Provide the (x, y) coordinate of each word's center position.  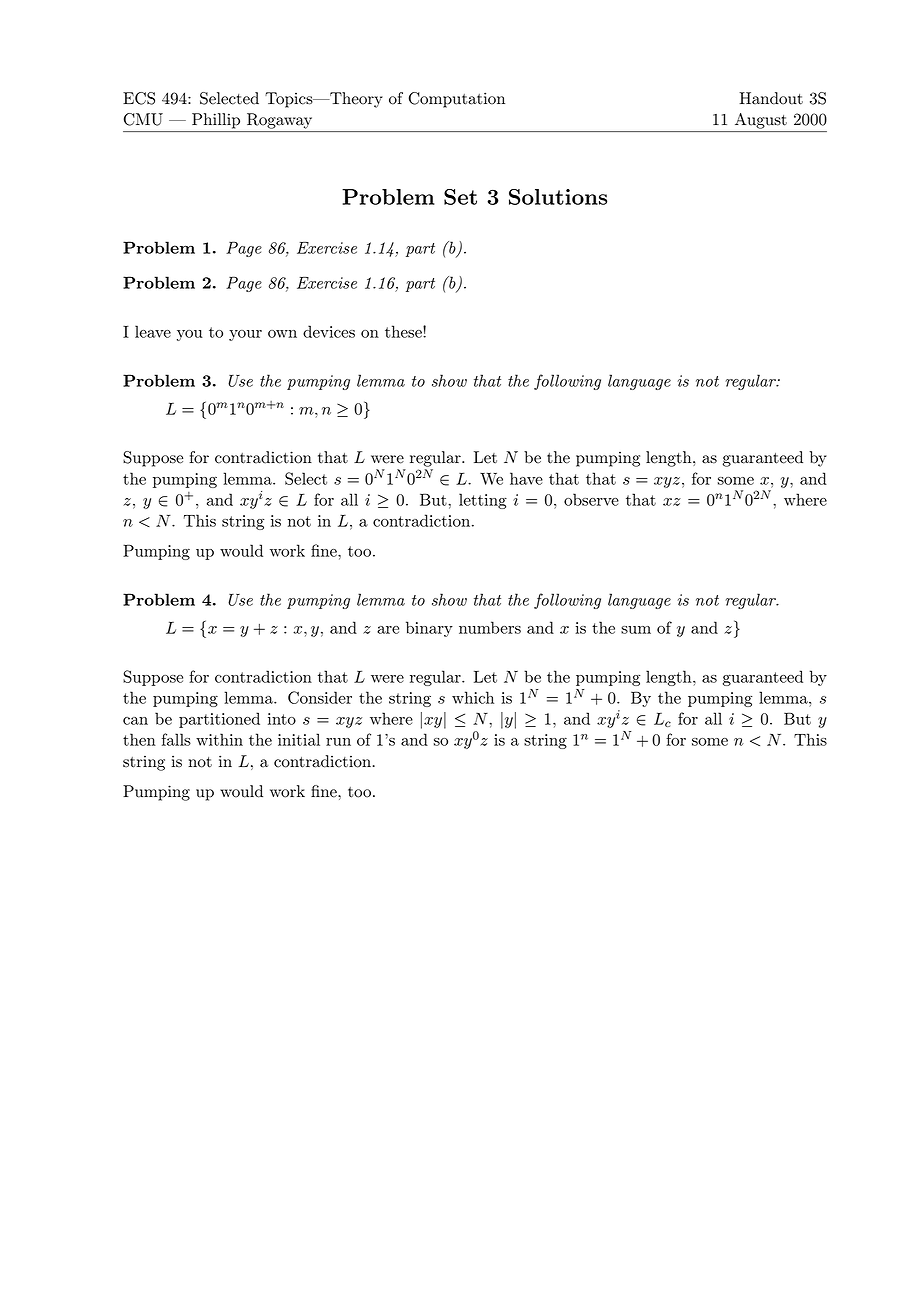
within (219, 739)
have (526, 478)
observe (591, 499)
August (761, 121)
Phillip (216, 121)
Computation (457, 100)
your (245, 335)
